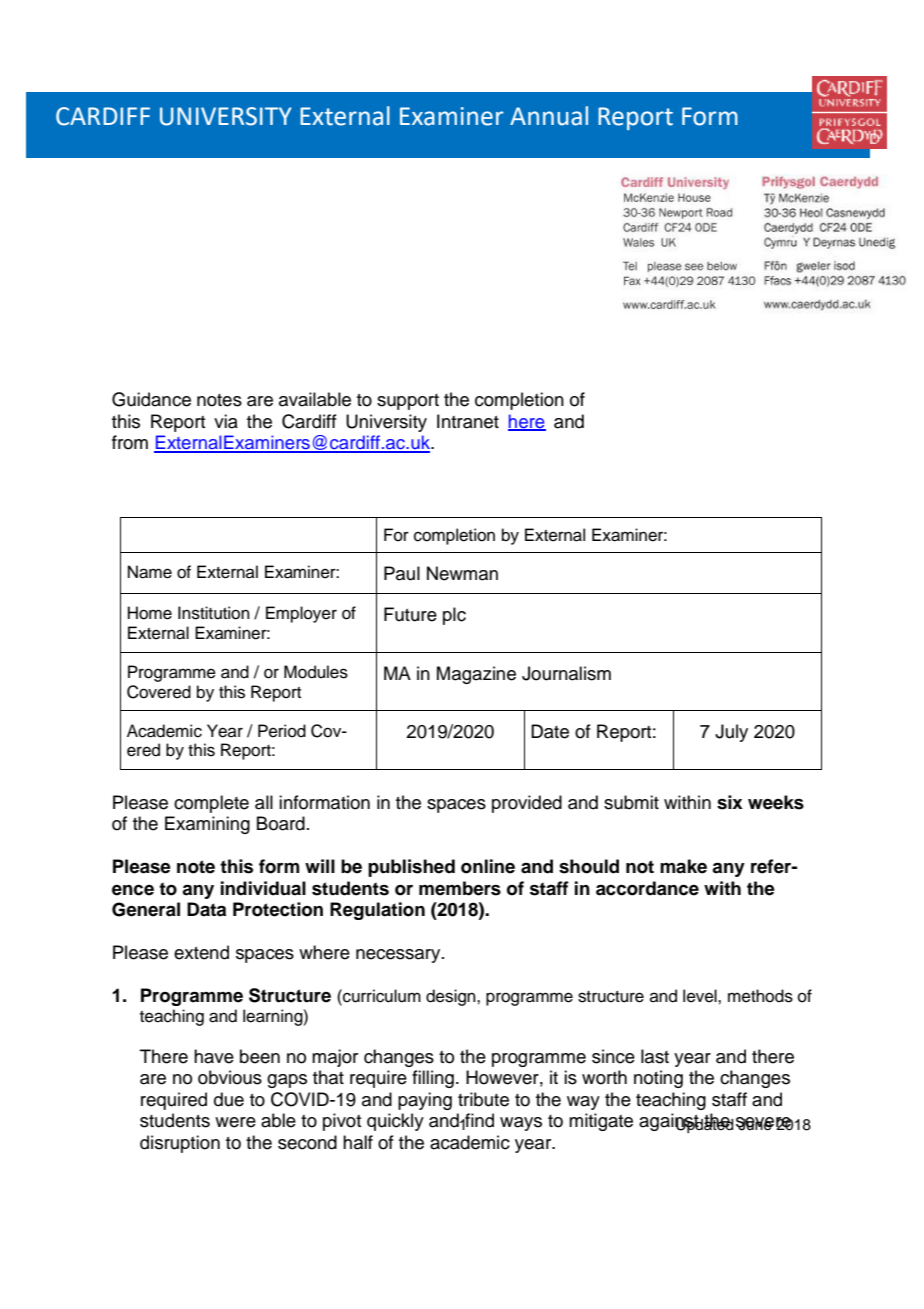 The height and width of the document is (1309, 924). I want to click on via, so click(226, 421).
